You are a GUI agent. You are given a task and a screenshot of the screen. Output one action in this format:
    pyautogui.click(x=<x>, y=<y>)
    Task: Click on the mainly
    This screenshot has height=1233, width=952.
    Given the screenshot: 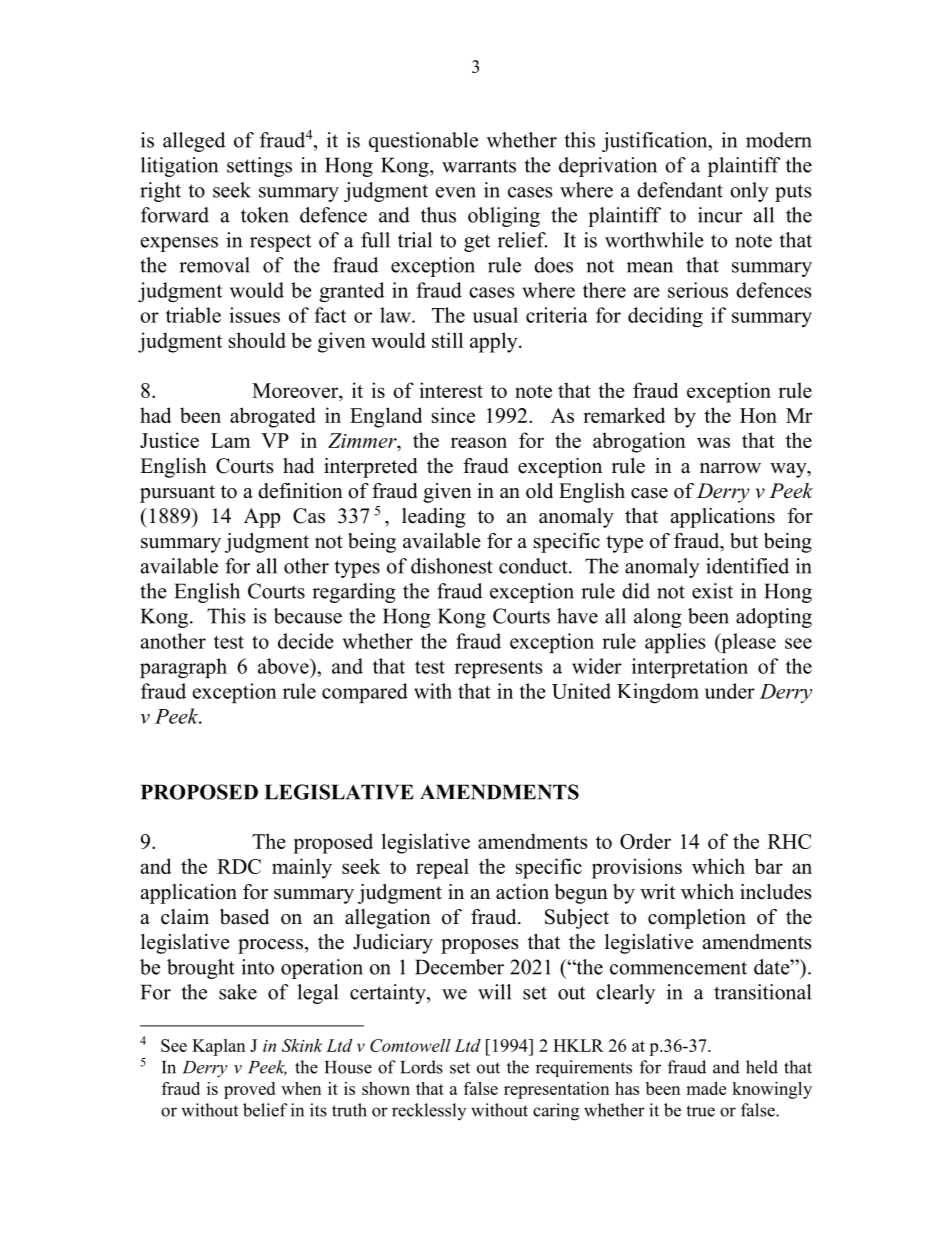 What is the action you would take?
    pyautogui.click(x=302, y=868)
